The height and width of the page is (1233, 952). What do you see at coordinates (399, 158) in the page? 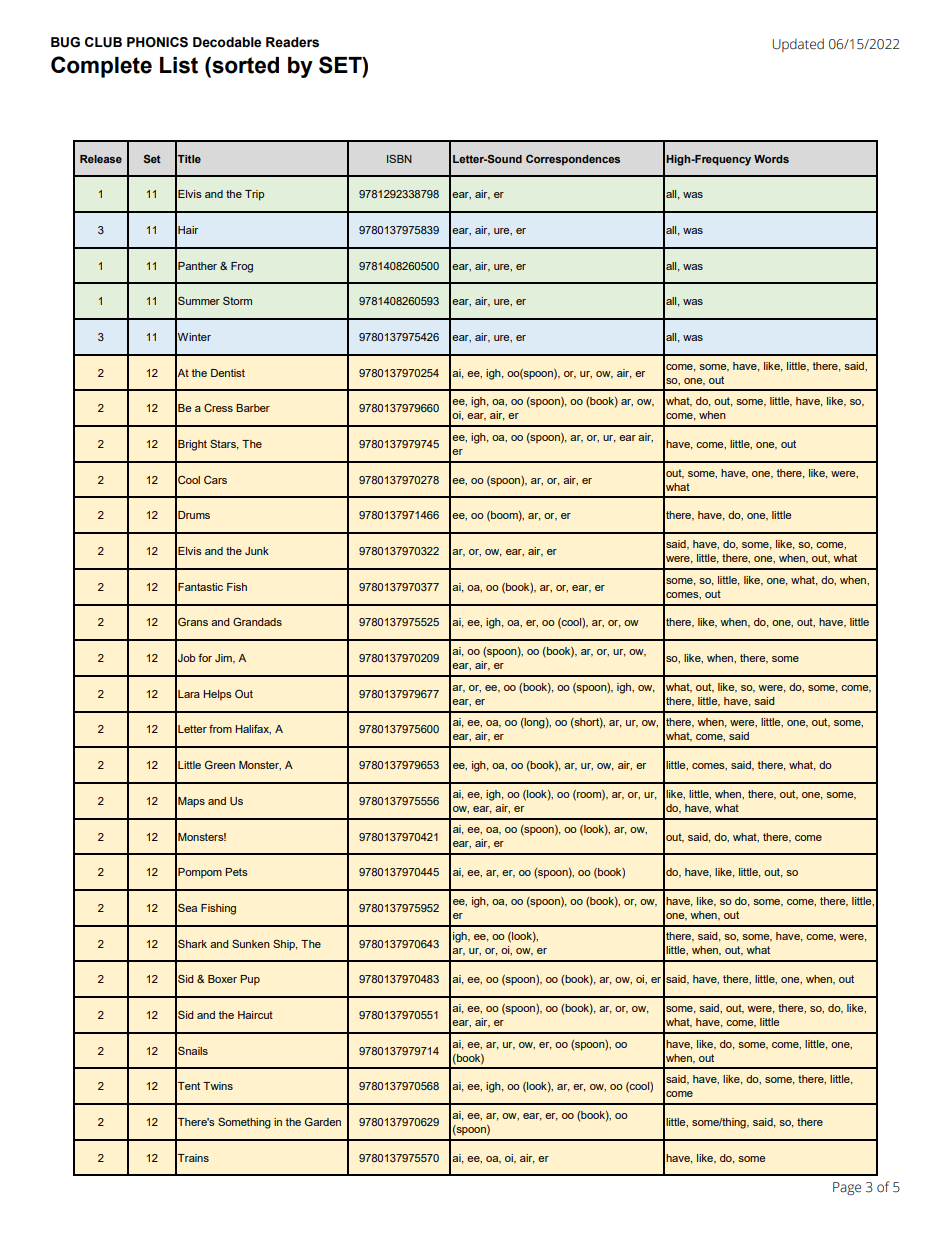
I see `ISBN` at bounding box center [399, 158].
